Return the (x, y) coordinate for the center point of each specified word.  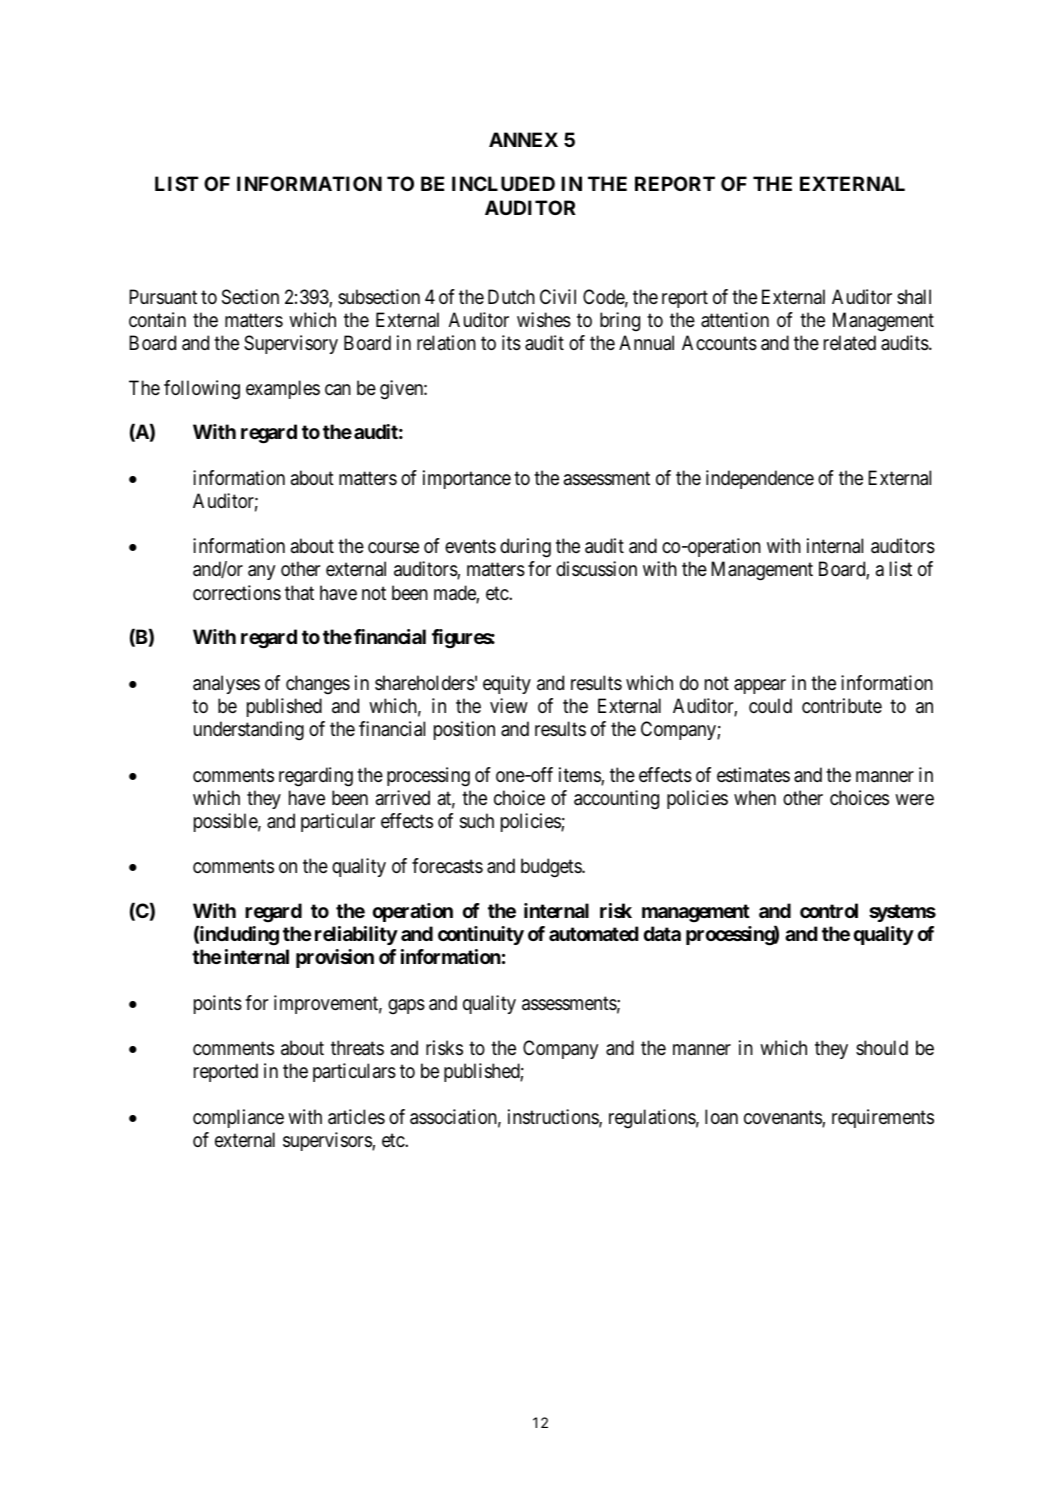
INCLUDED (503, 183)
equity (507, 684)
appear (760, 686)
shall (914, 296)
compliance (238, 1118)
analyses (226, 684)
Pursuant (163, 297)
